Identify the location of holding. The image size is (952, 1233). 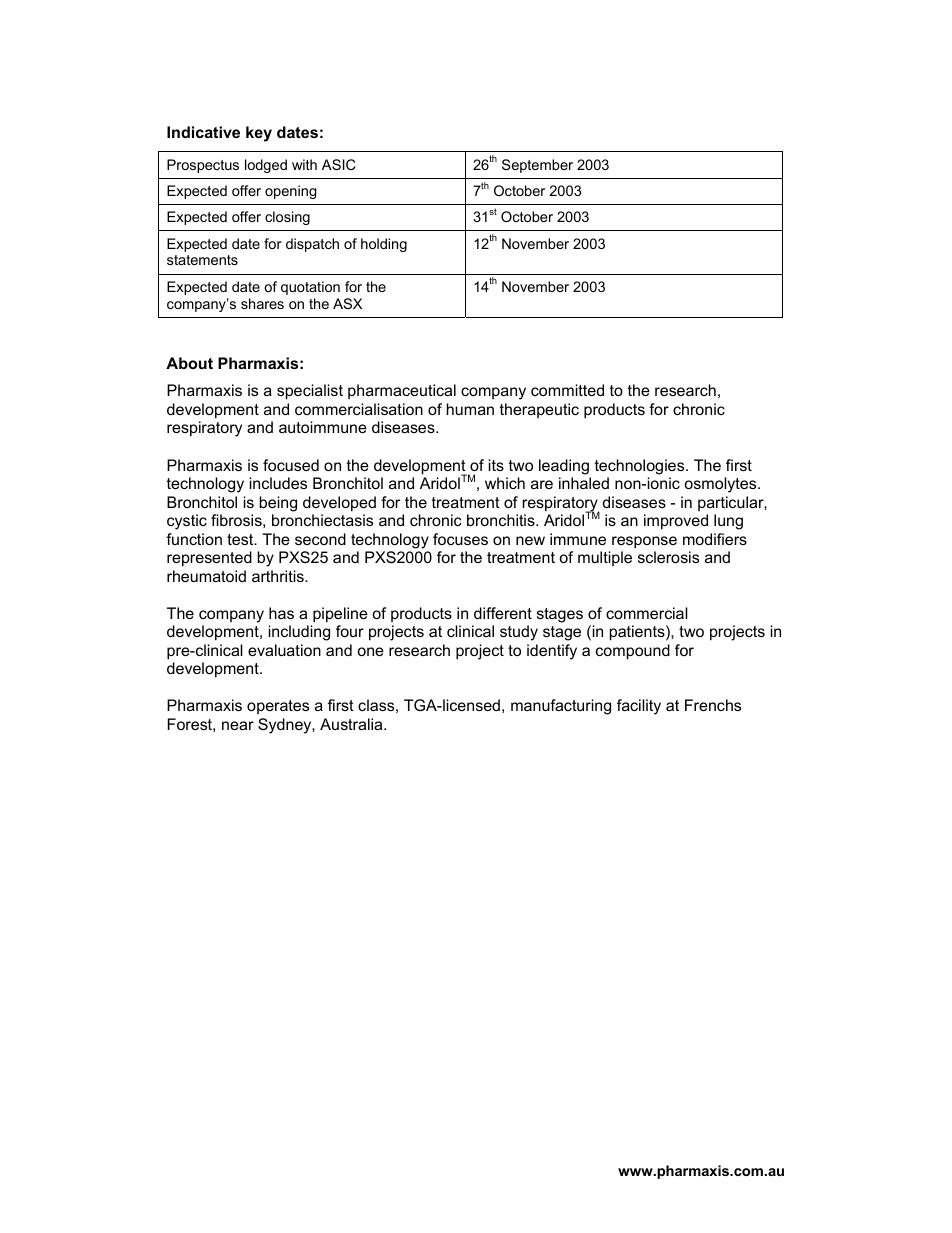
(384, 245).
